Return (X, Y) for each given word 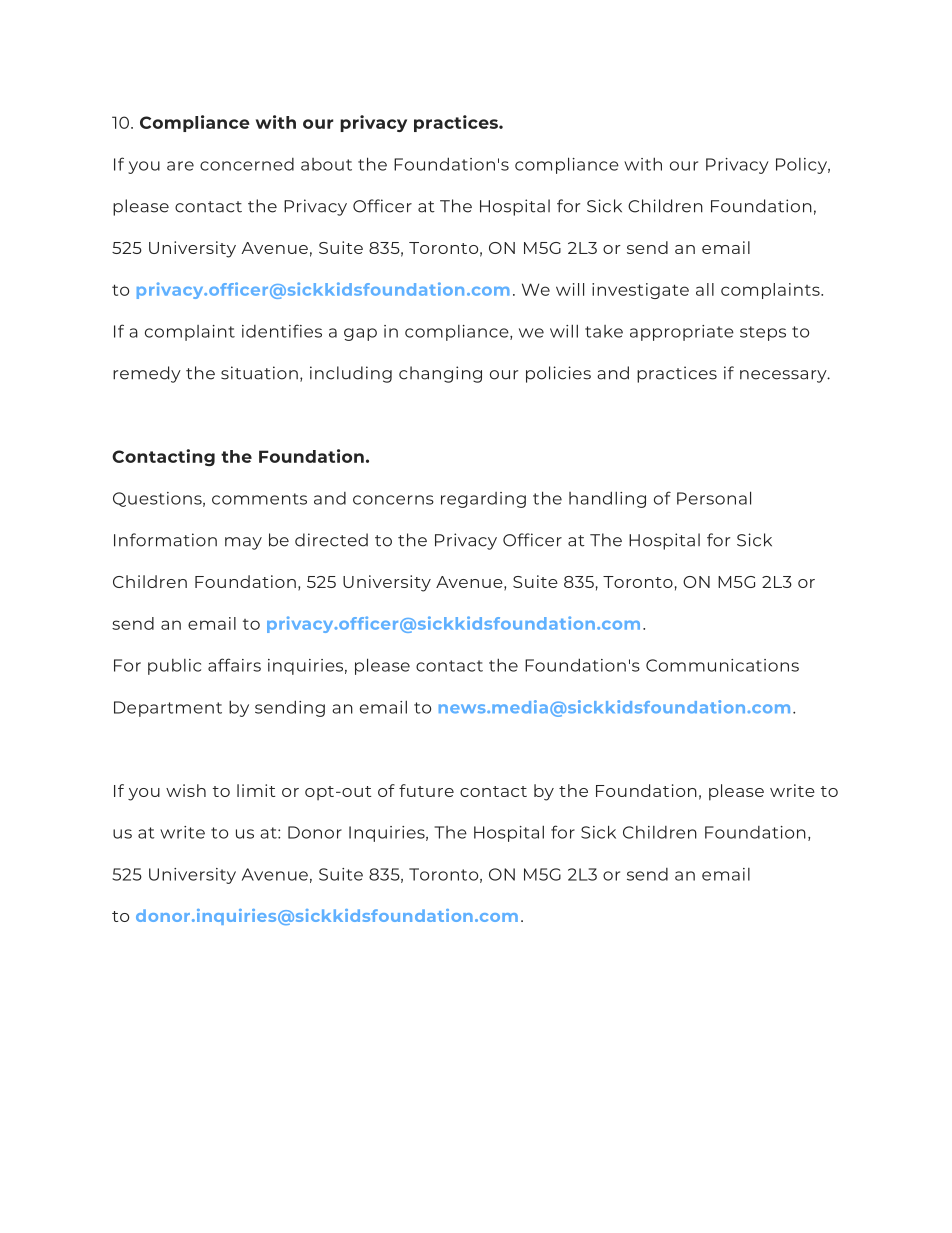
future (426, 790)
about (326, 164)
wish (186, 790)
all (705, 289)
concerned (247, 164)
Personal (714, 498)
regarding (483, 500)
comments (259, 499)
